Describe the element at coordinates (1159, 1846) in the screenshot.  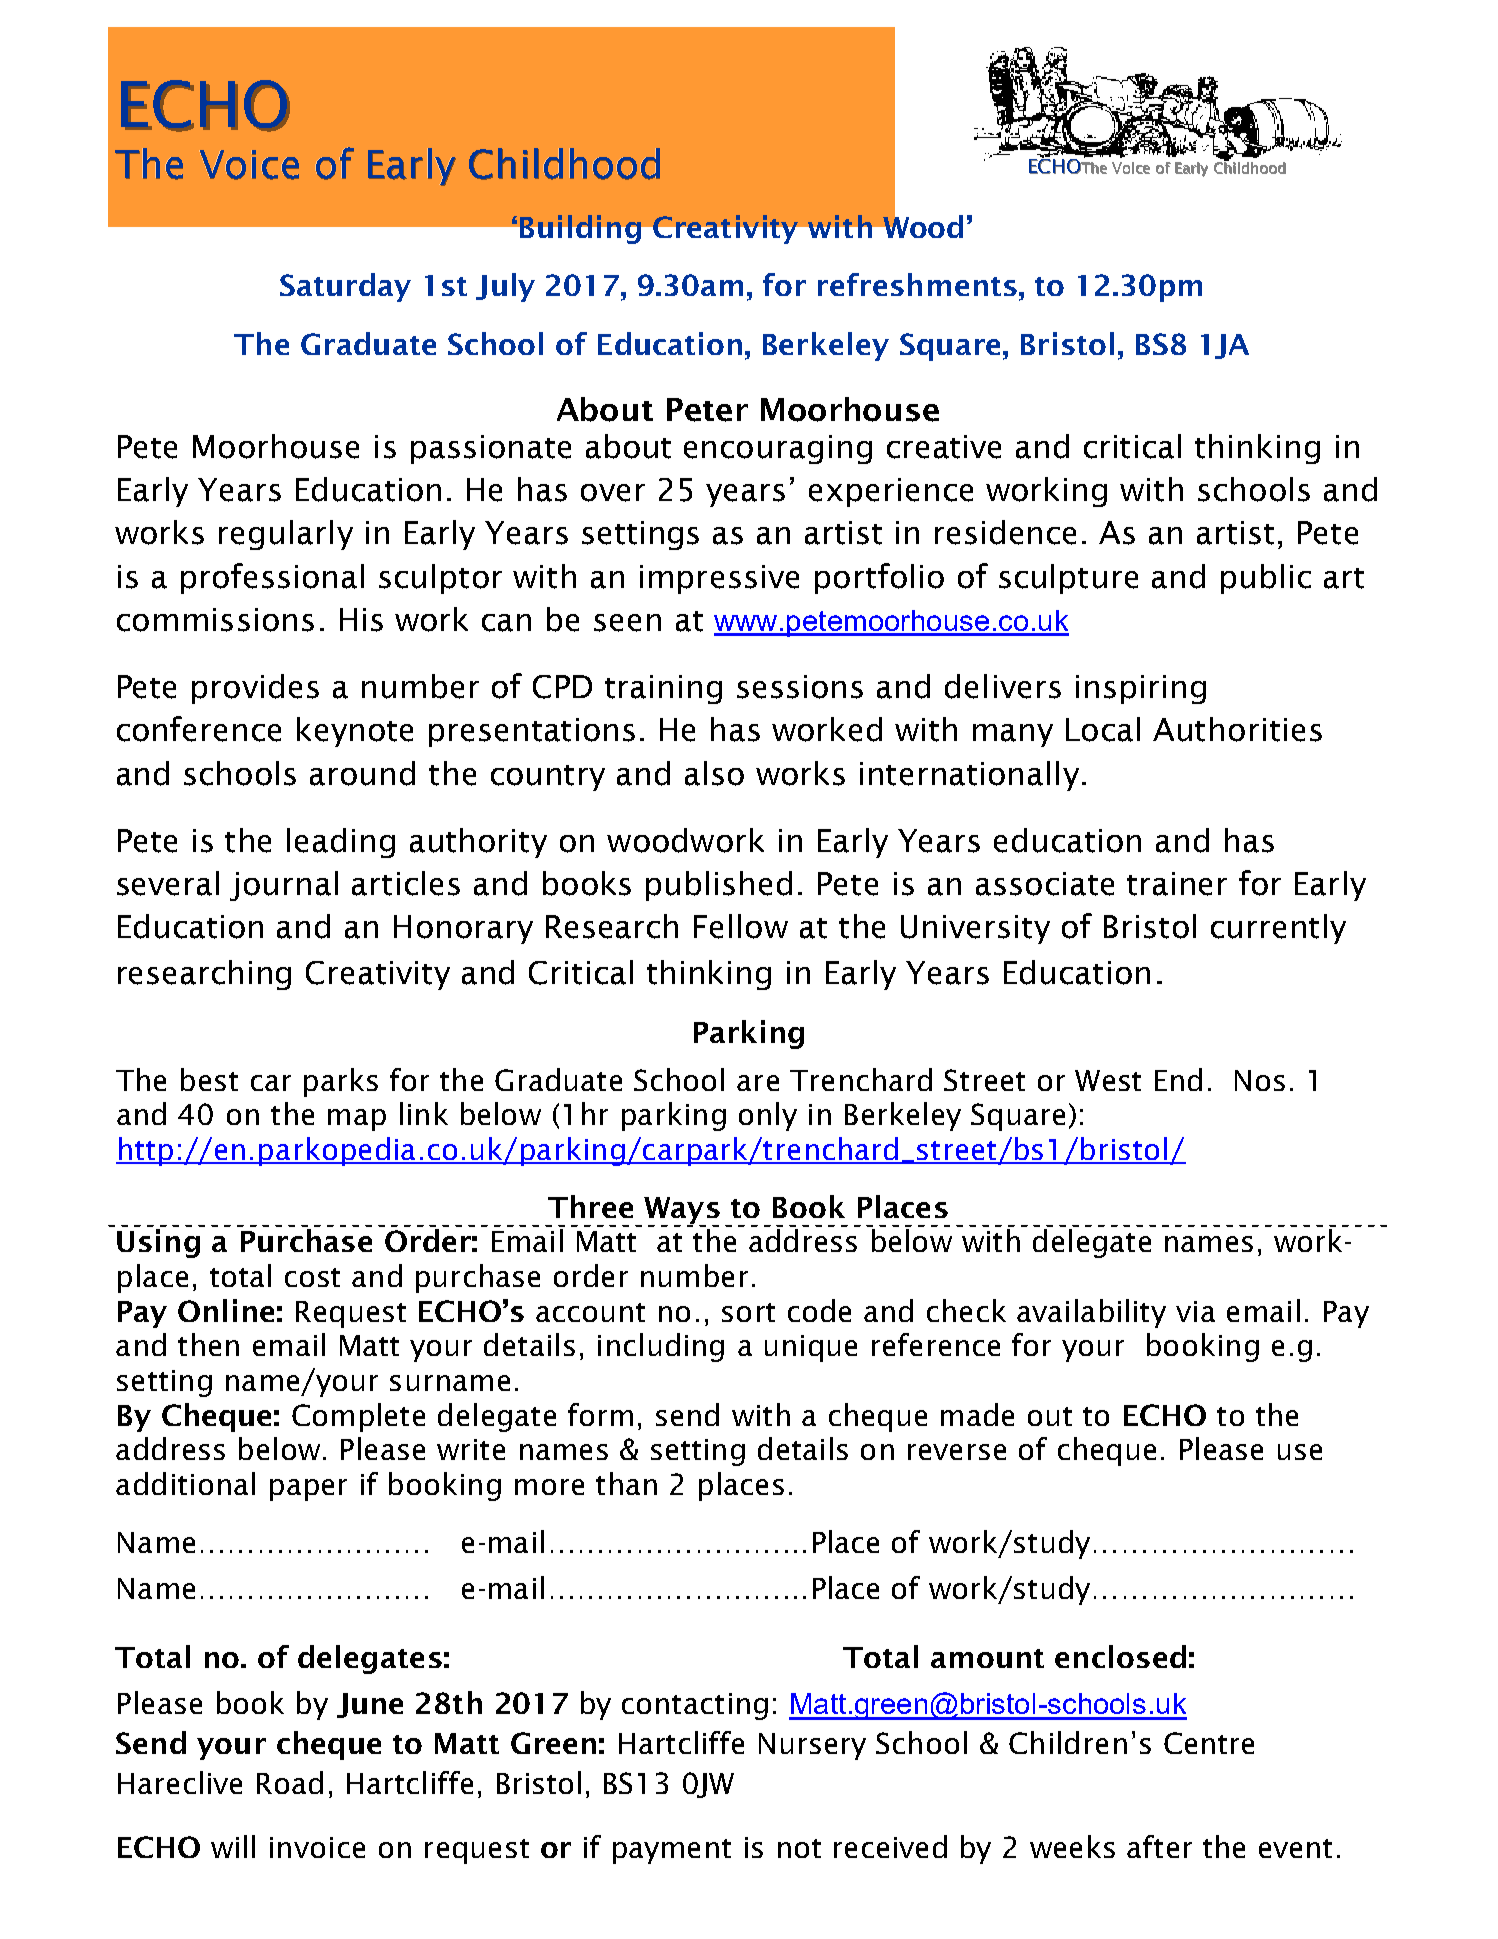
I see `after` at that location.
